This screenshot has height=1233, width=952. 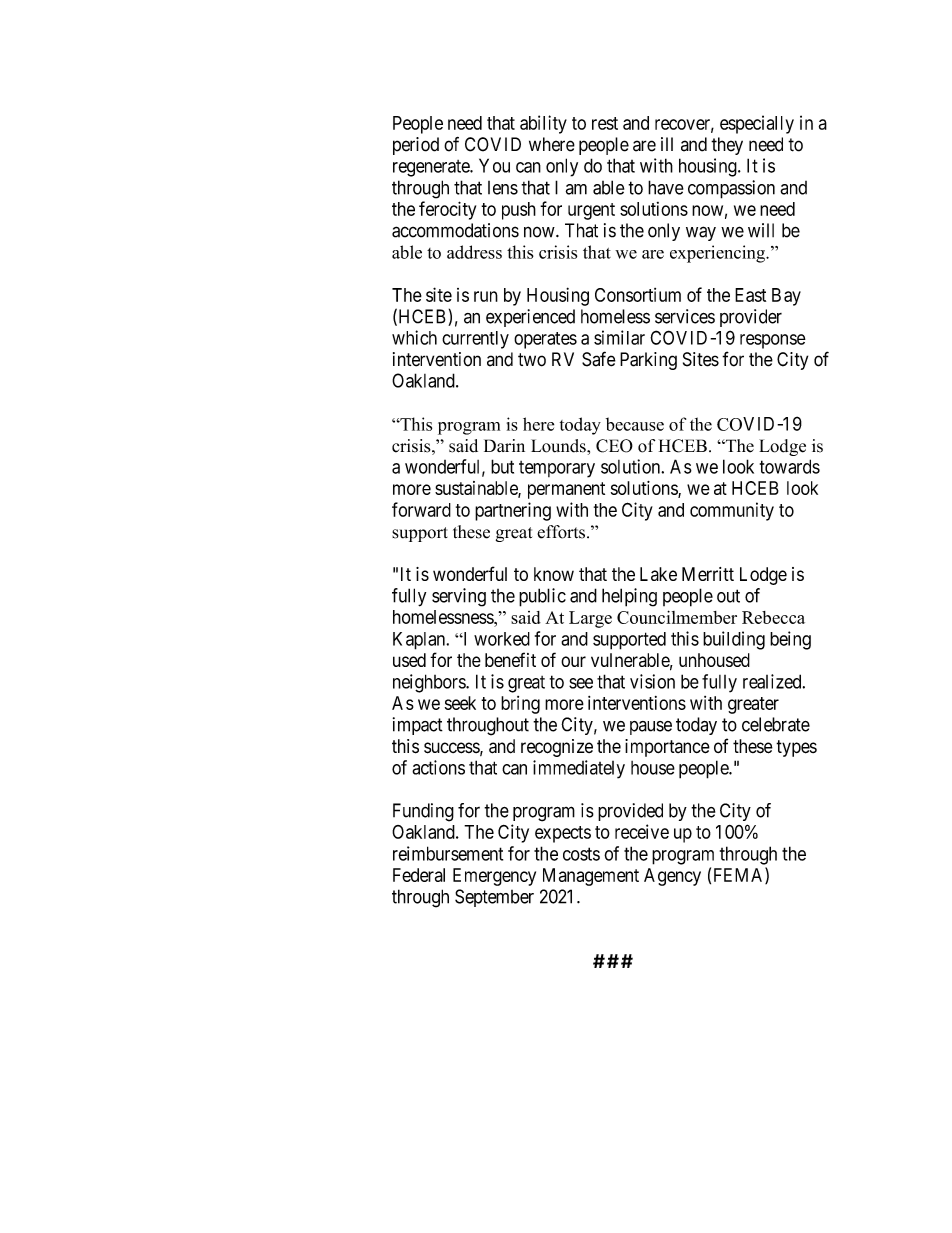 I want to click on rest, so click(x=605, y=123).
